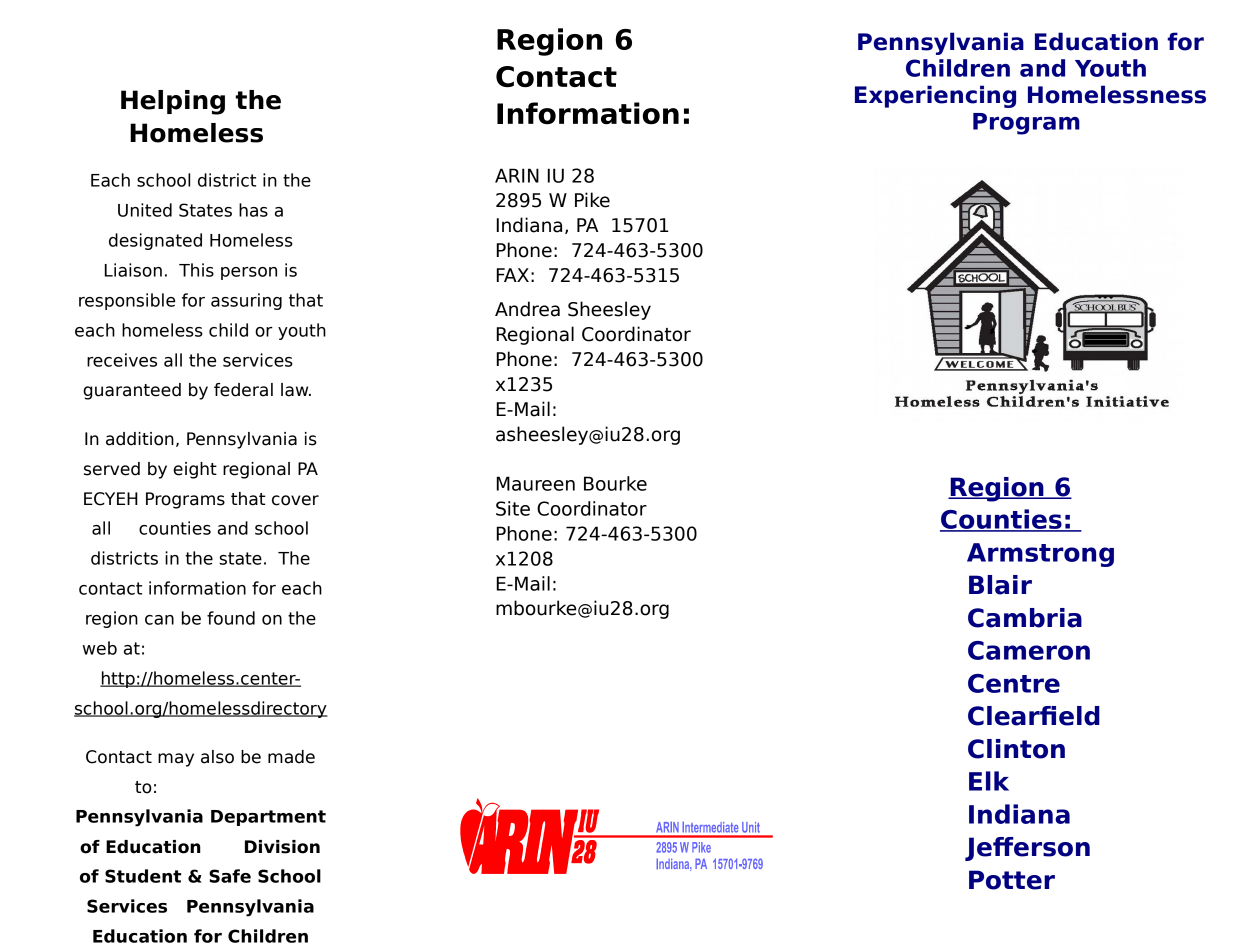 Image resolution: width=1233 pixels, height=952 pixels. I want to click on Pike, so click(592, 200).
